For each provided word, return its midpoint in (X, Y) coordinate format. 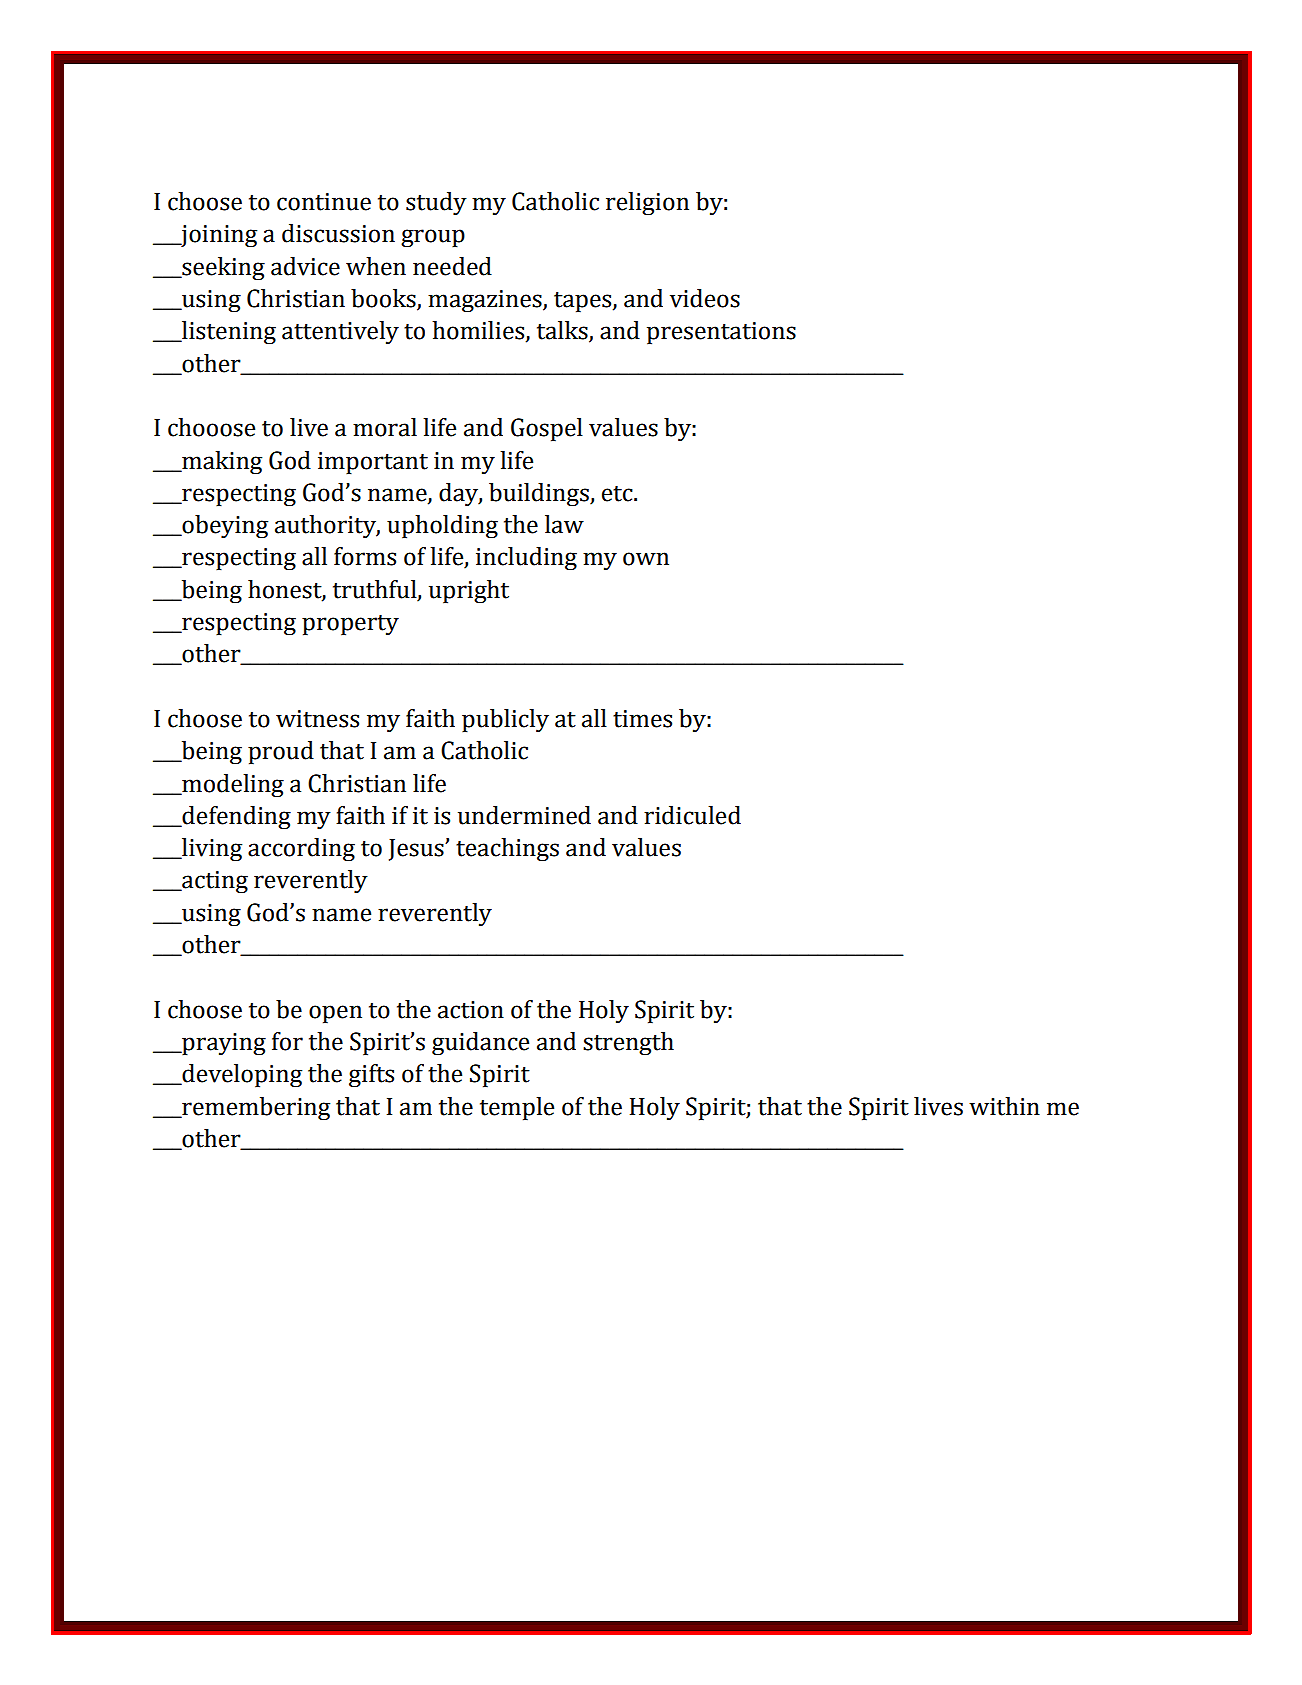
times (642, 719)
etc (618, 494)
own (646, 559)
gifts (371, 1076)
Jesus (417, 850)
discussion (338, 233)
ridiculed (692, 815)
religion (647, 204)
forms (365, 556)
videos (705, 298)
